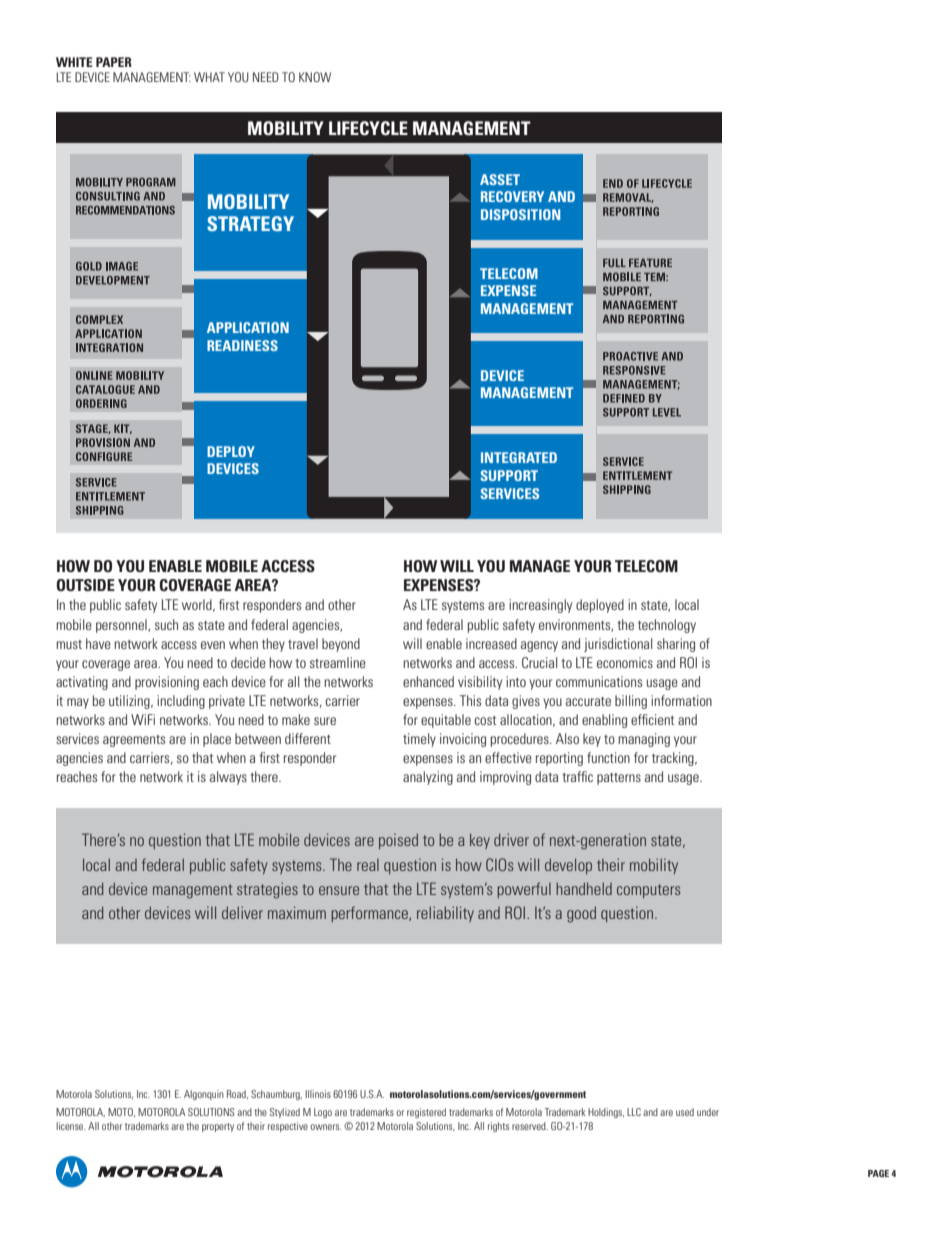  What do you see at coordinates (512, 196) in the screenshot?
I see `RECOVERY` at bounding box center [512, 196].
